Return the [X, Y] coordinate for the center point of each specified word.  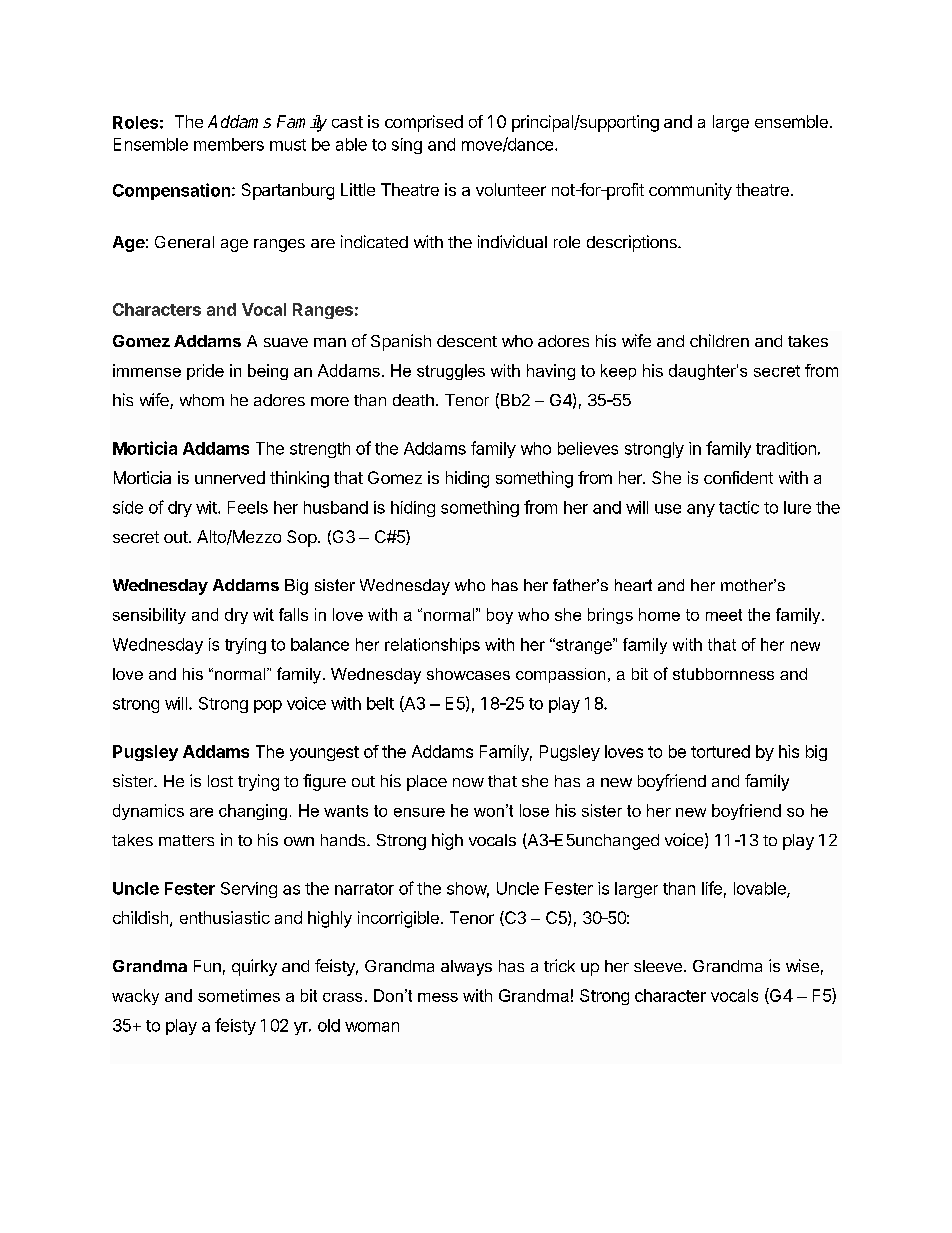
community [690, 191]
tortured [720, 751]
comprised [424, 123]
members [229, 144]
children [719, 340]
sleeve [658, 966]
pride [205, 372]
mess [438, 997]
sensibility [149, 616]
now [468, 782]
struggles [451, 372]
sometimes [239, 995]
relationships [432, 646]
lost [220, 781]
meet [724, 615]
